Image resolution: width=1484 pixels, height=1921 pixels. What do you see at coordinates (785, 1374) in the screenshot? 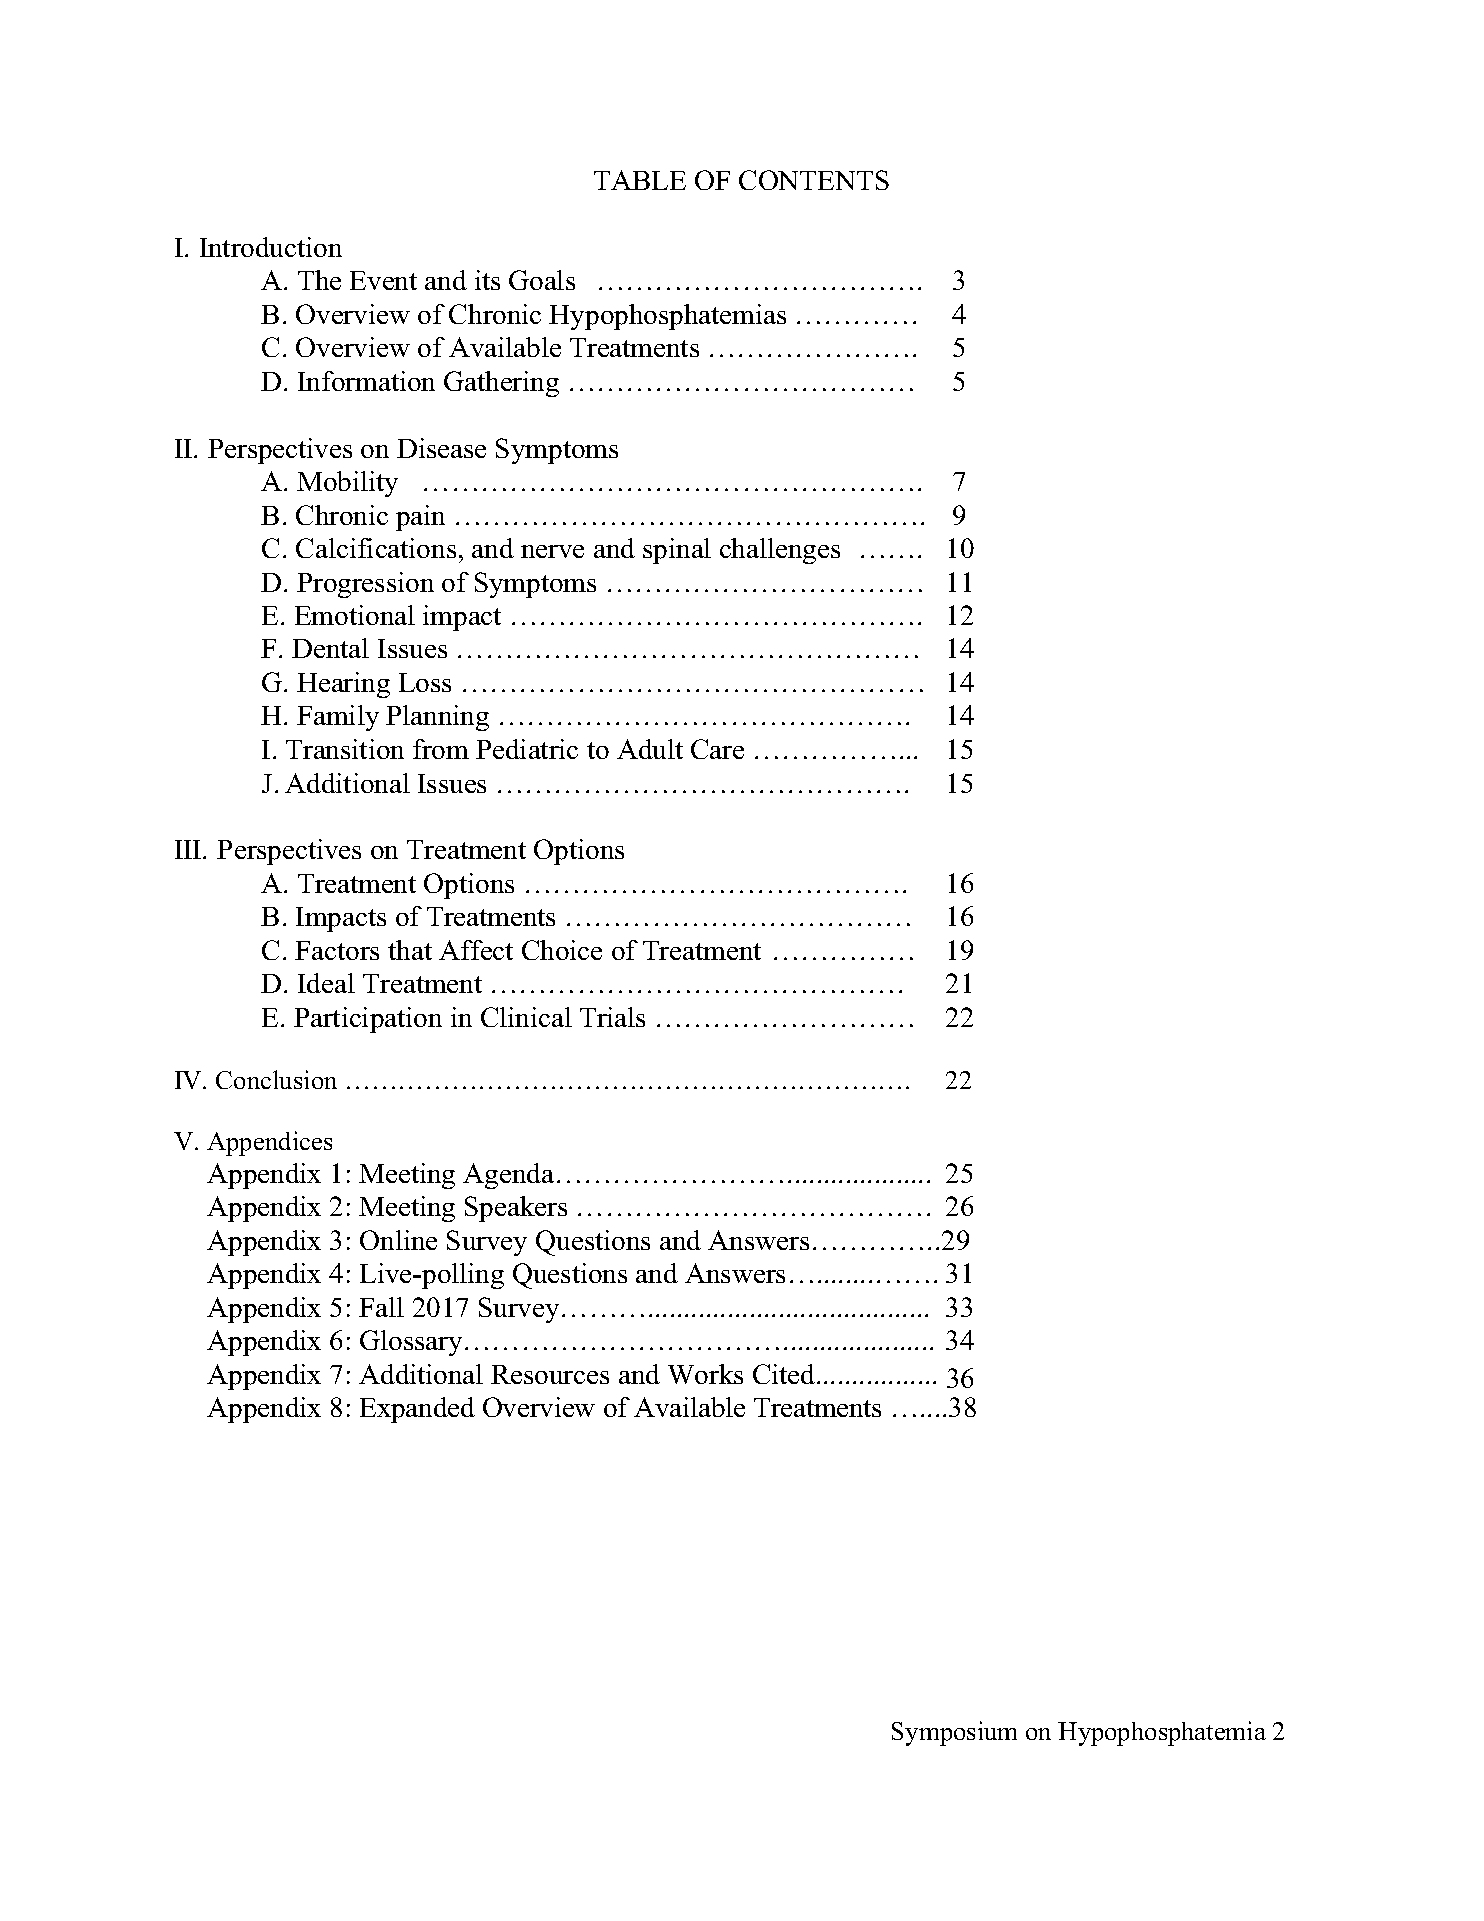
I see `Cited` at bounding box center [785, 1374].
